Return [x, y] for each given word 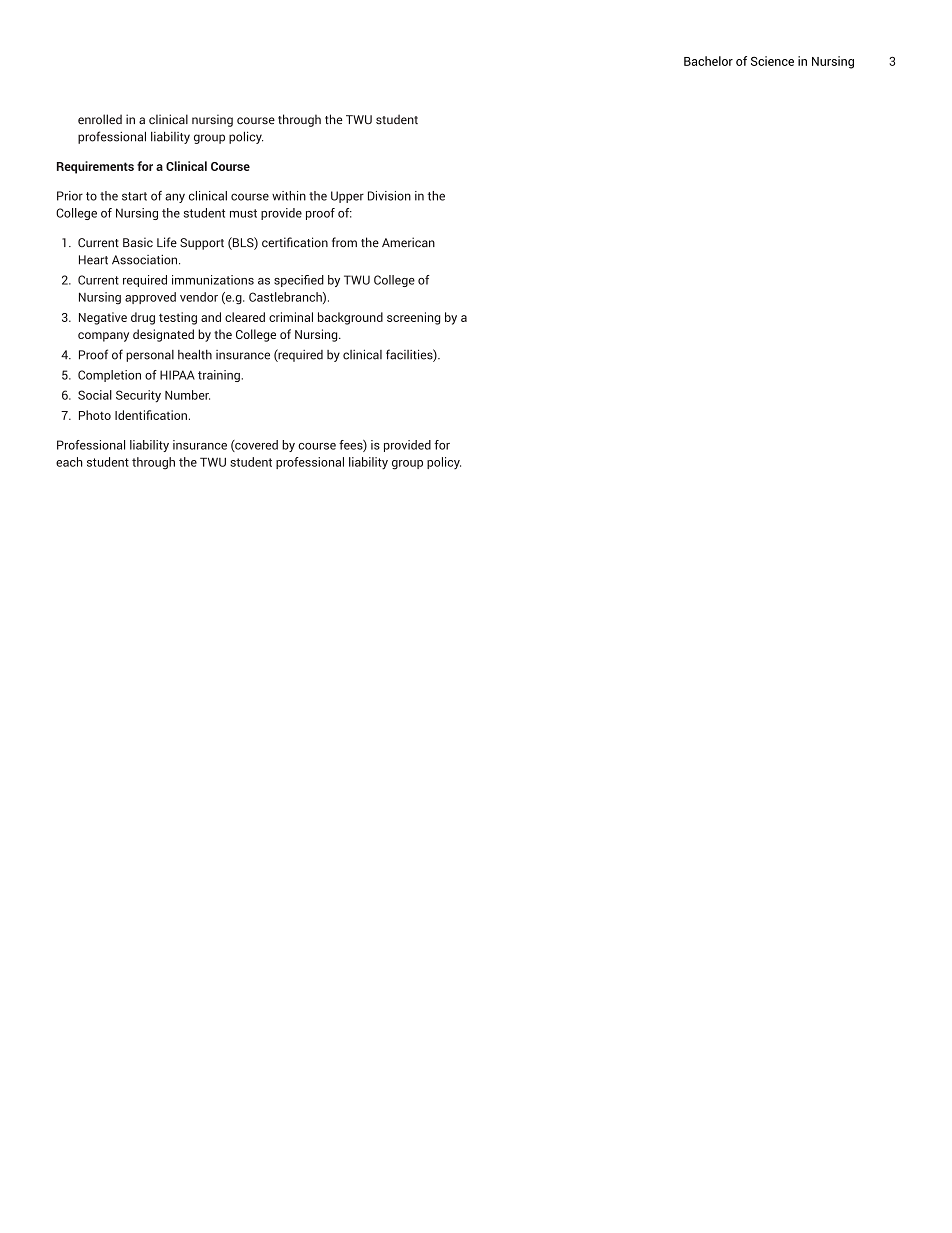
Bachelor [708, 61]
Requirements [95, 167]
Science [772, 61]
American [408, 242]
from [344, 242]
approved [150, 298]
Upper [347, 197]
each [69, 462]
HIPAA [177, 375]
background [350, 318]
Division [389, 196]
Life [167, 242]
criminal [291, 317]
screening [413, 318]
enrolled [100, 119]
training [219, 376]
